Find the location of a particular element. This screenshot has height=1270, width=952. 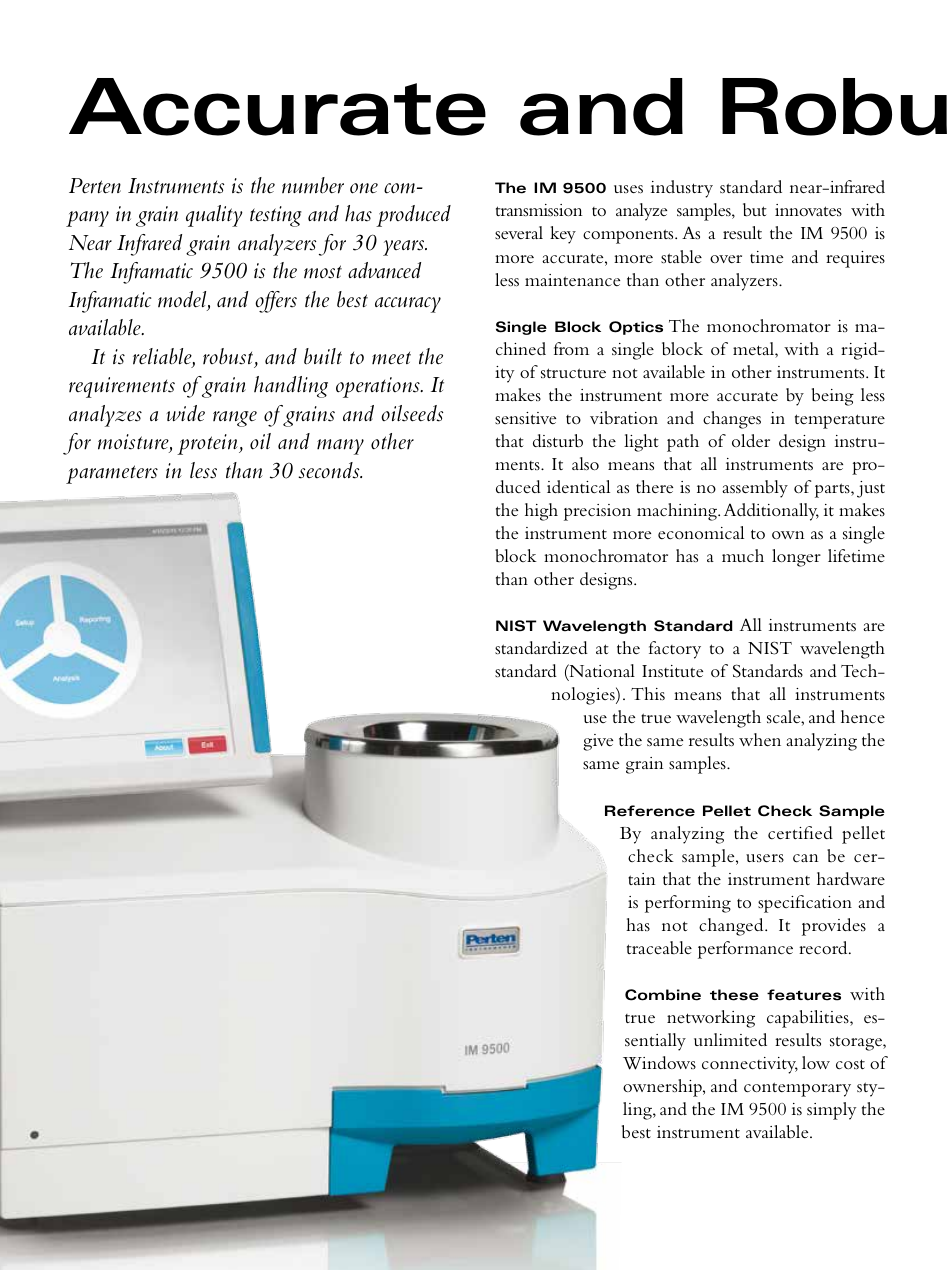

quality is located at coordinates (214, 216).
